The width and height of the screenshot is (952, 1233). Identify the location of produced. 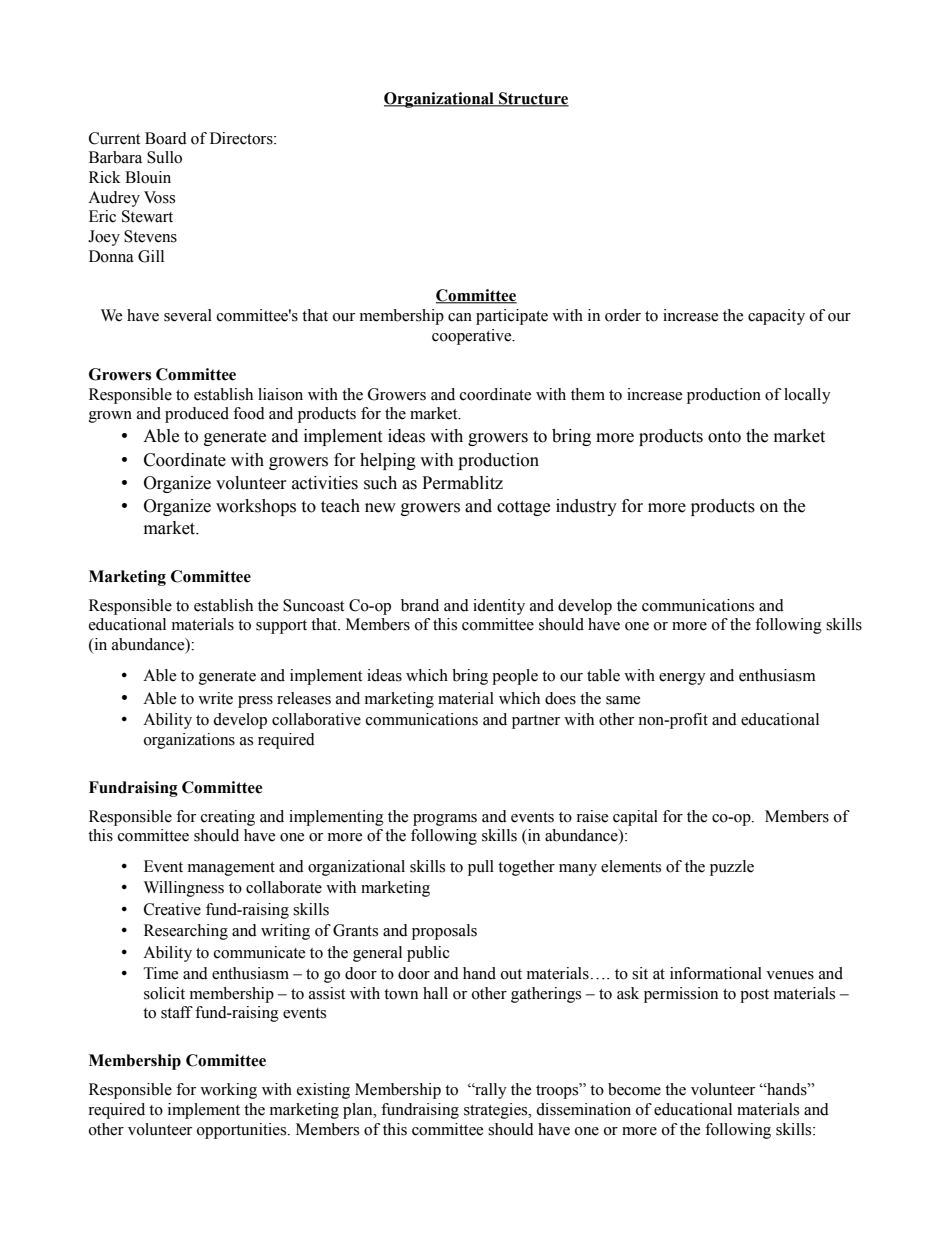
(197, 415).
